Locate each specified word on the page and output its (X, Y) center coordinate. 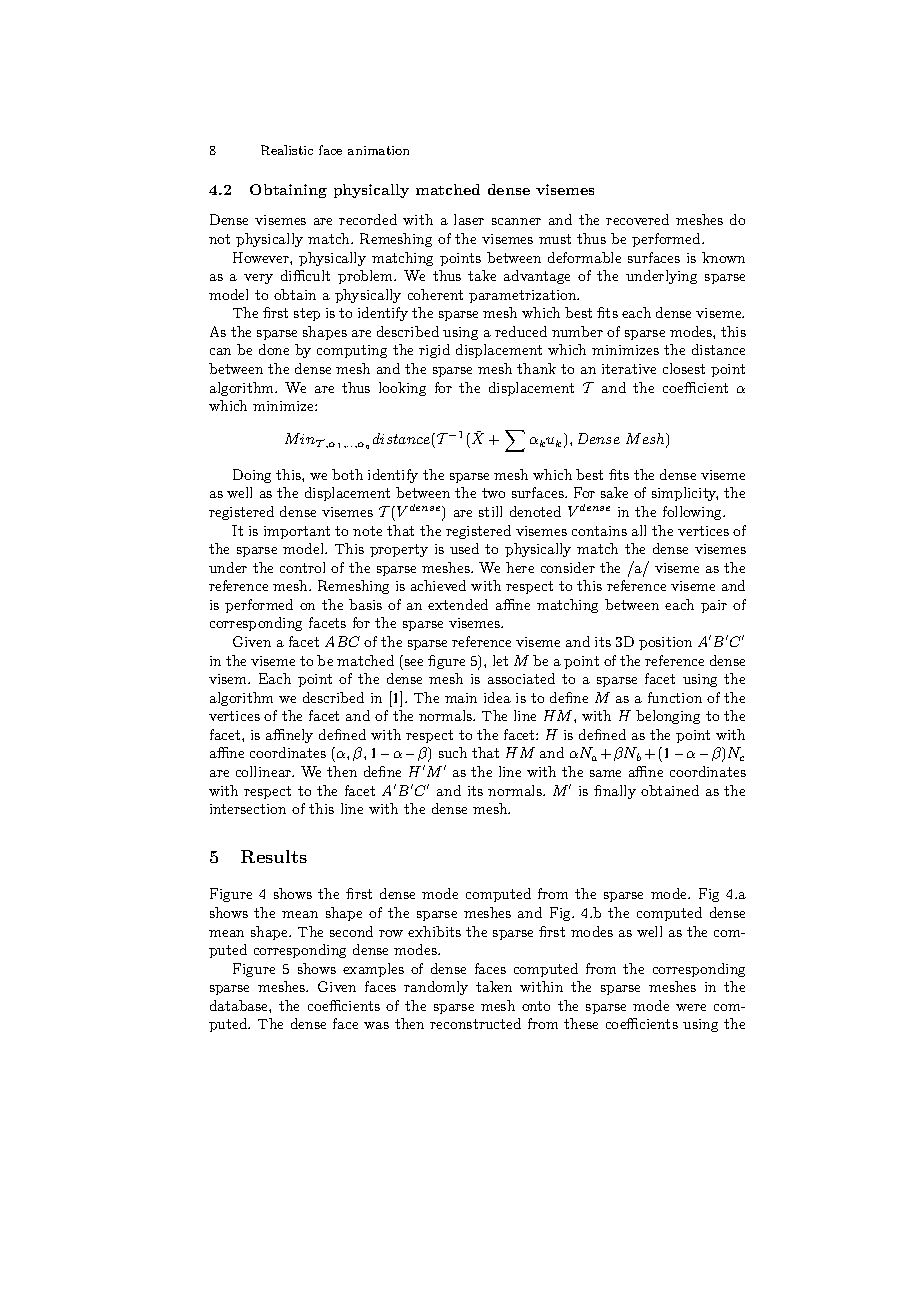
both (347, 474)
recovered (637, 219)
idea (497, 697)
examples (373, 970)
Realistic (287, 150)
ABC (342, 641)
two (493, 493)
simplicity (685, 494)
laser (469, 219)
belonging (668, 717)
